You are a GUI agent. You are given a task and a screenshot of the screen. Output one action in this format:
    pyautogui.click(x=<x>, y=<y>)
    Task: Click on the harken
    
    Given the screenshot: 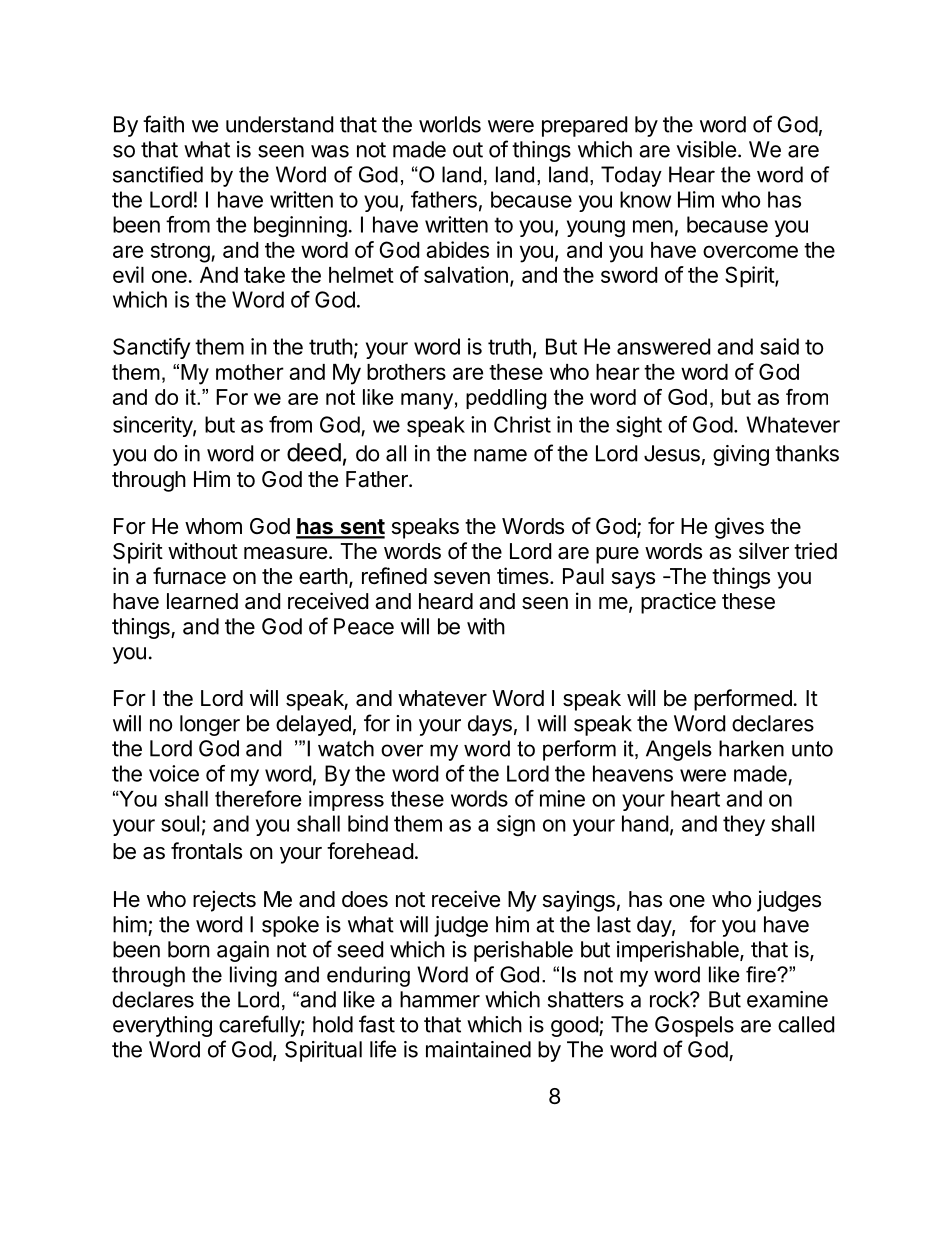 What is the action you would take?
    pyautogui.click(x=751, y=748)
